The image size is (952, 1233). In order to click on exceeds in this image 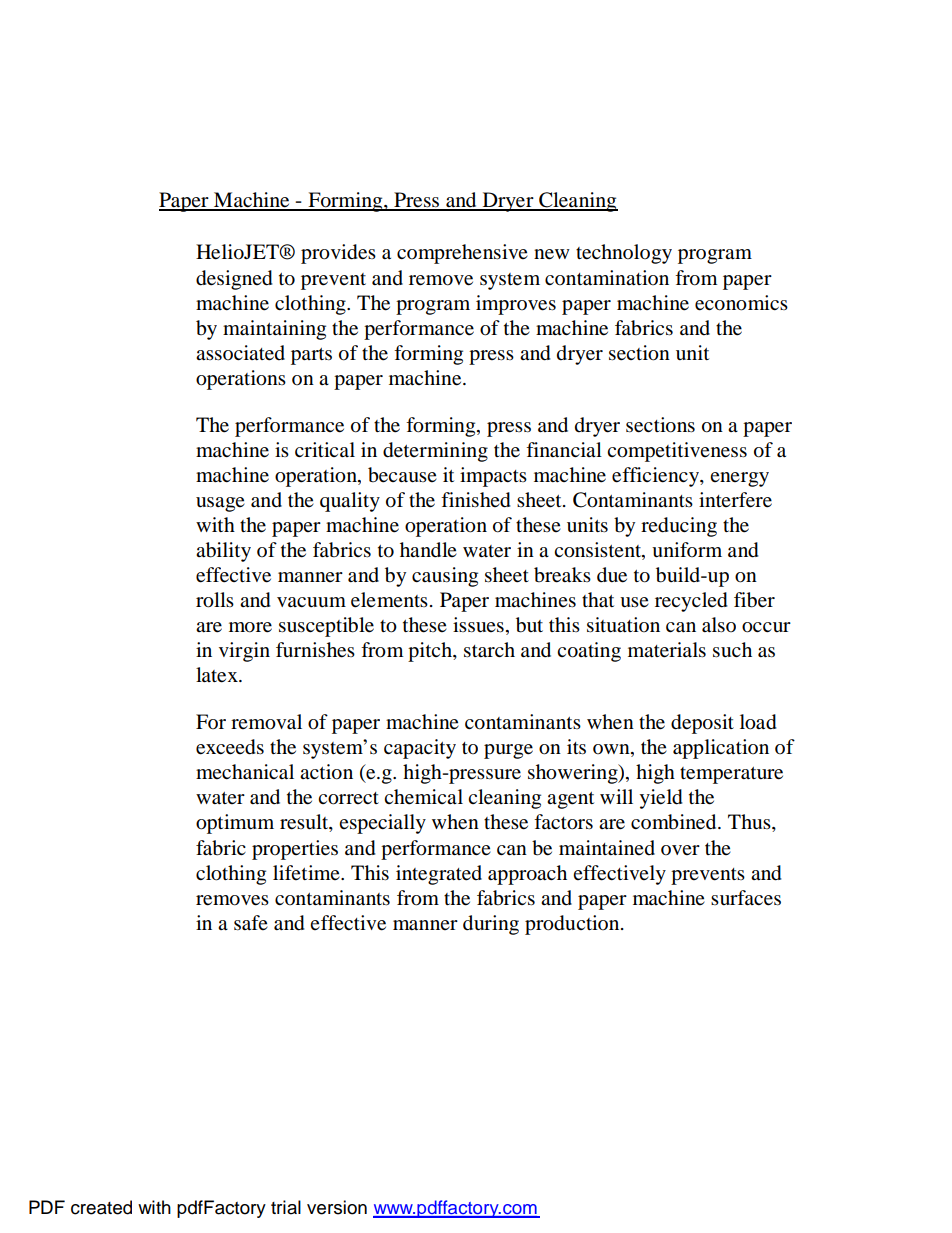, I will do `click(230, 747)`.
